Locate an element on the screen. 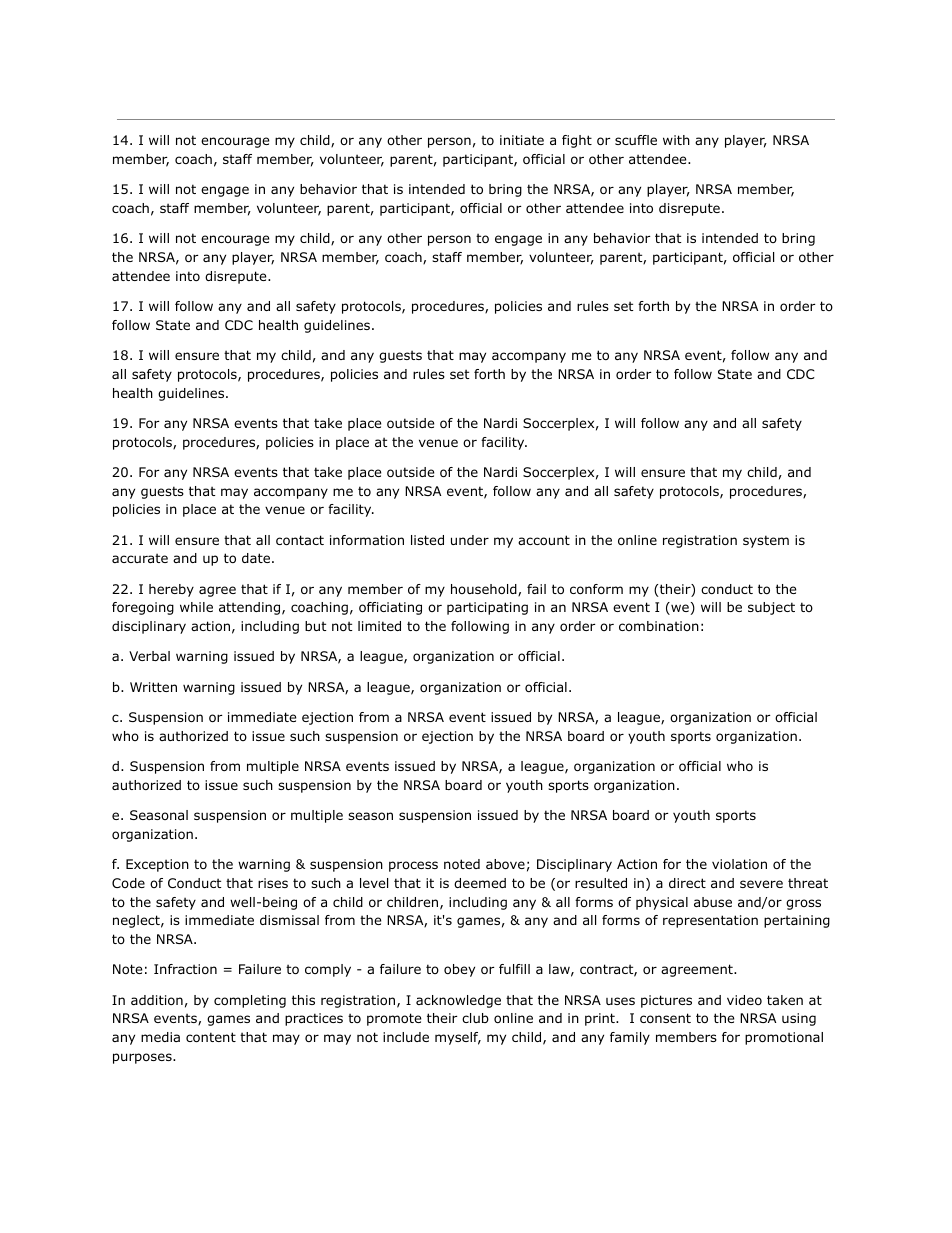  Exception is located at coordinates (157, 865).
